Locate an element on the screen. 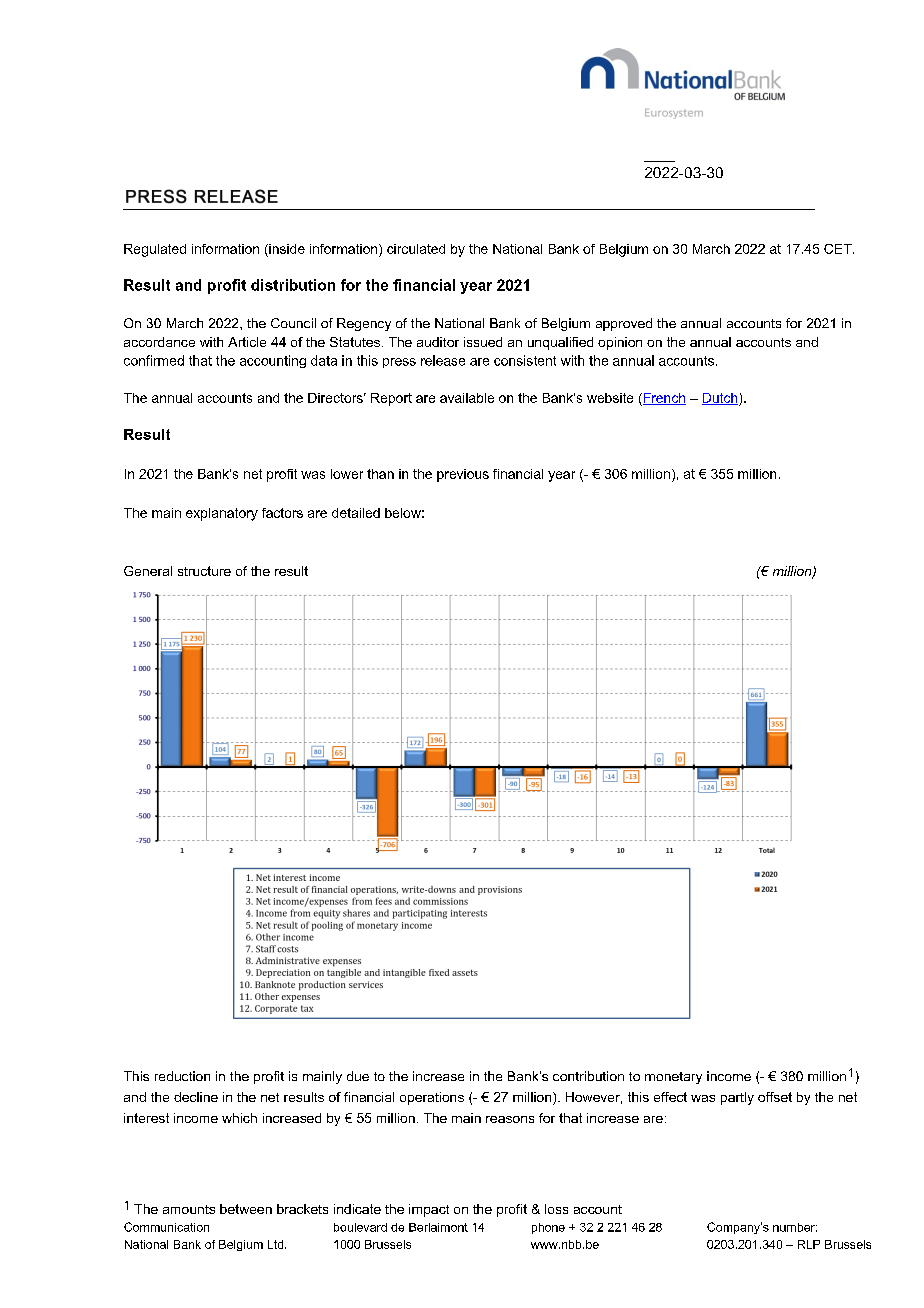  explanatory is located at coordinates (222, 514).
